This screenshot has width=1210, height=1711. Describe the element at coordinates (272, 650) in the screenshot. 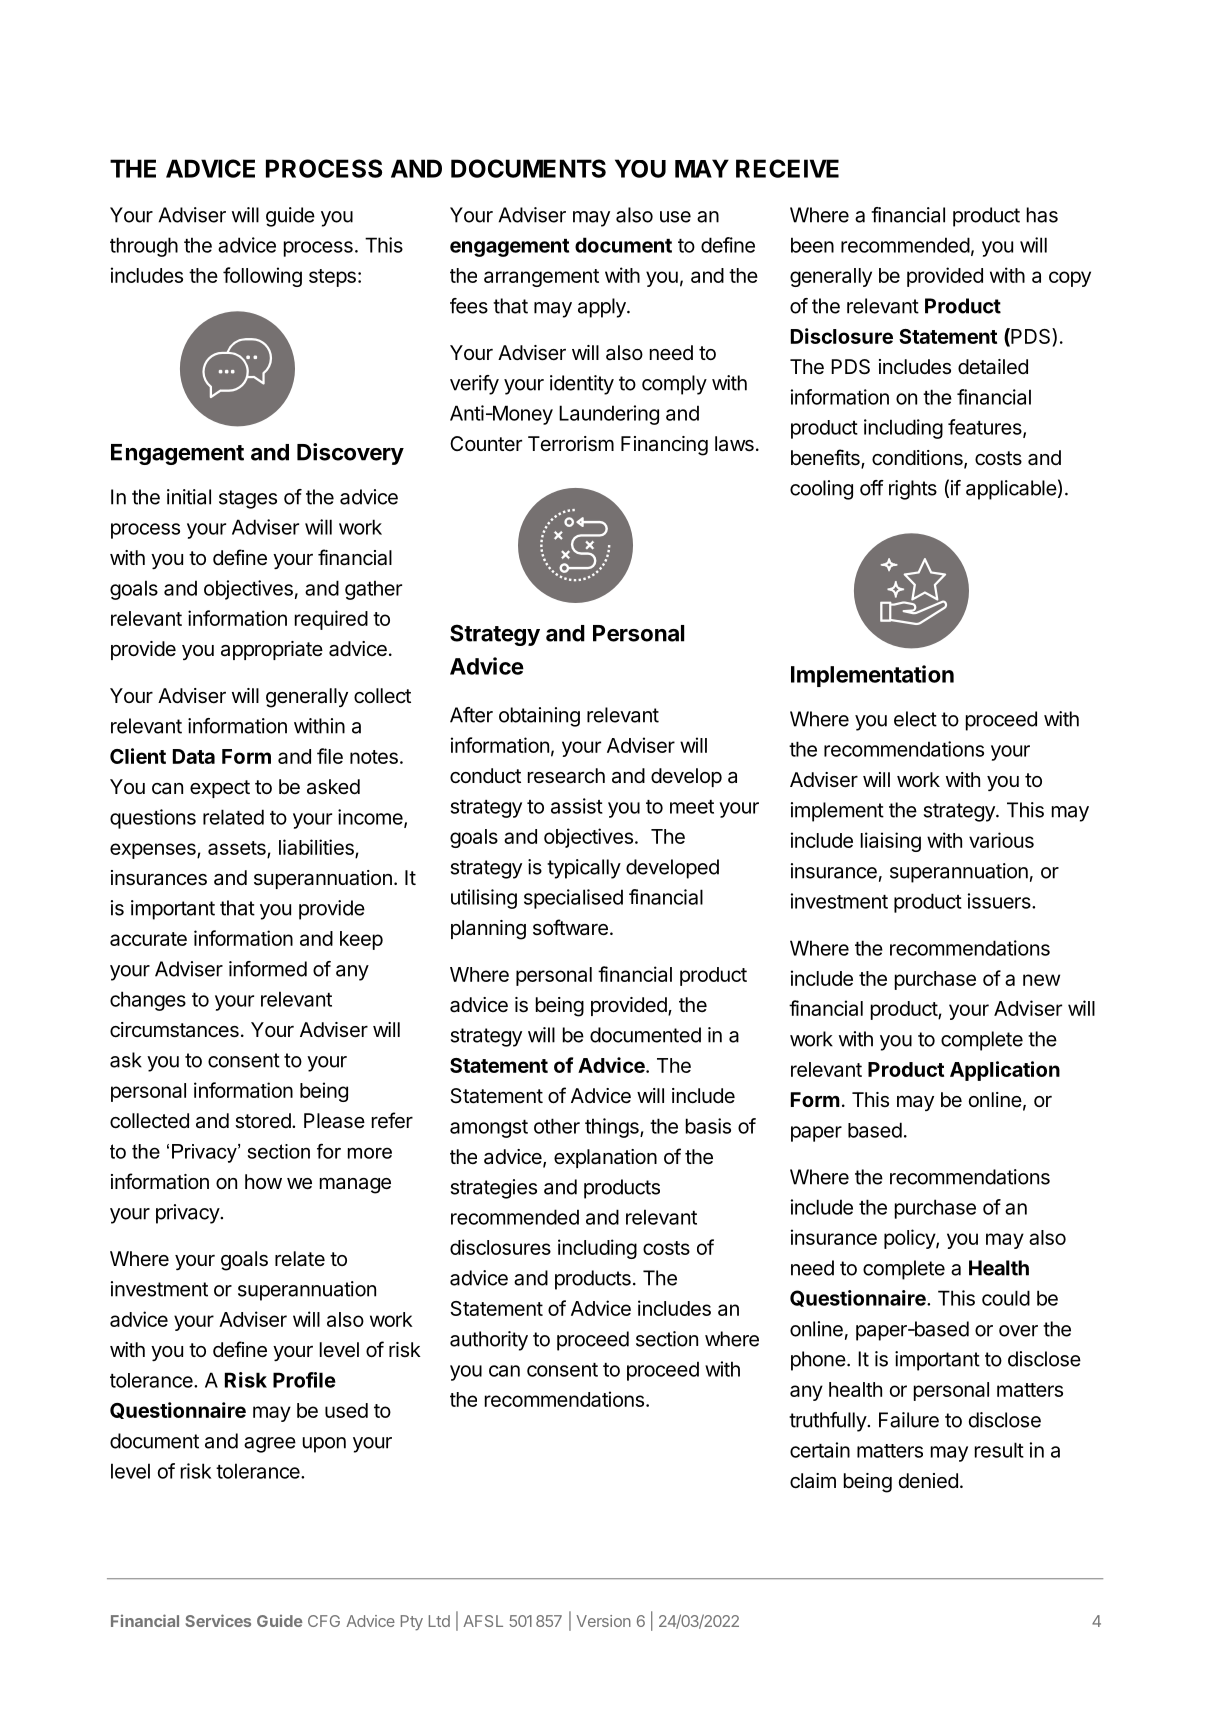

I see `appropriate` at that location.
